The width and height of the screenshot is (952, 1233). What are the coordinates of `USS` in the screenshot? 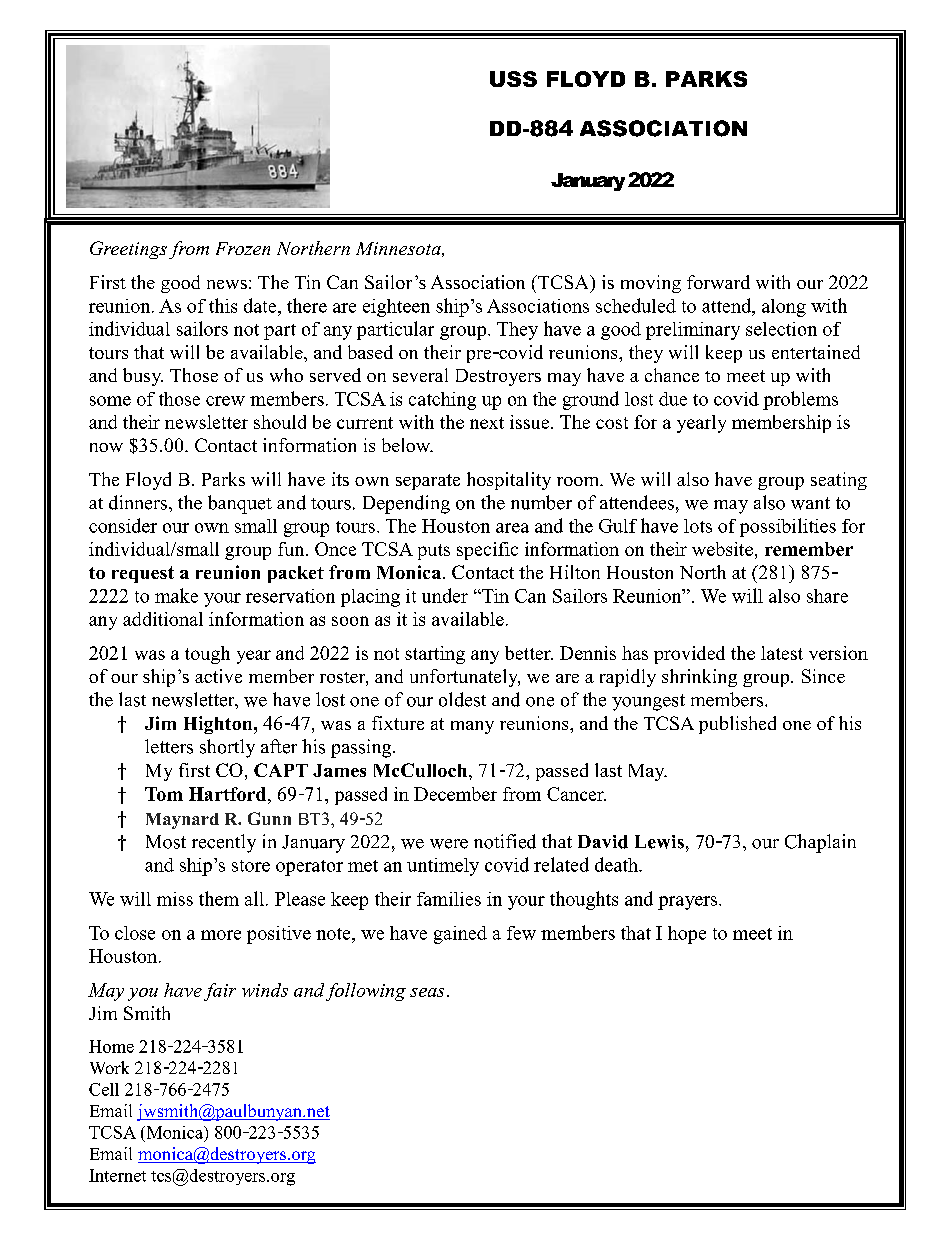 It's located at (513, 79).
